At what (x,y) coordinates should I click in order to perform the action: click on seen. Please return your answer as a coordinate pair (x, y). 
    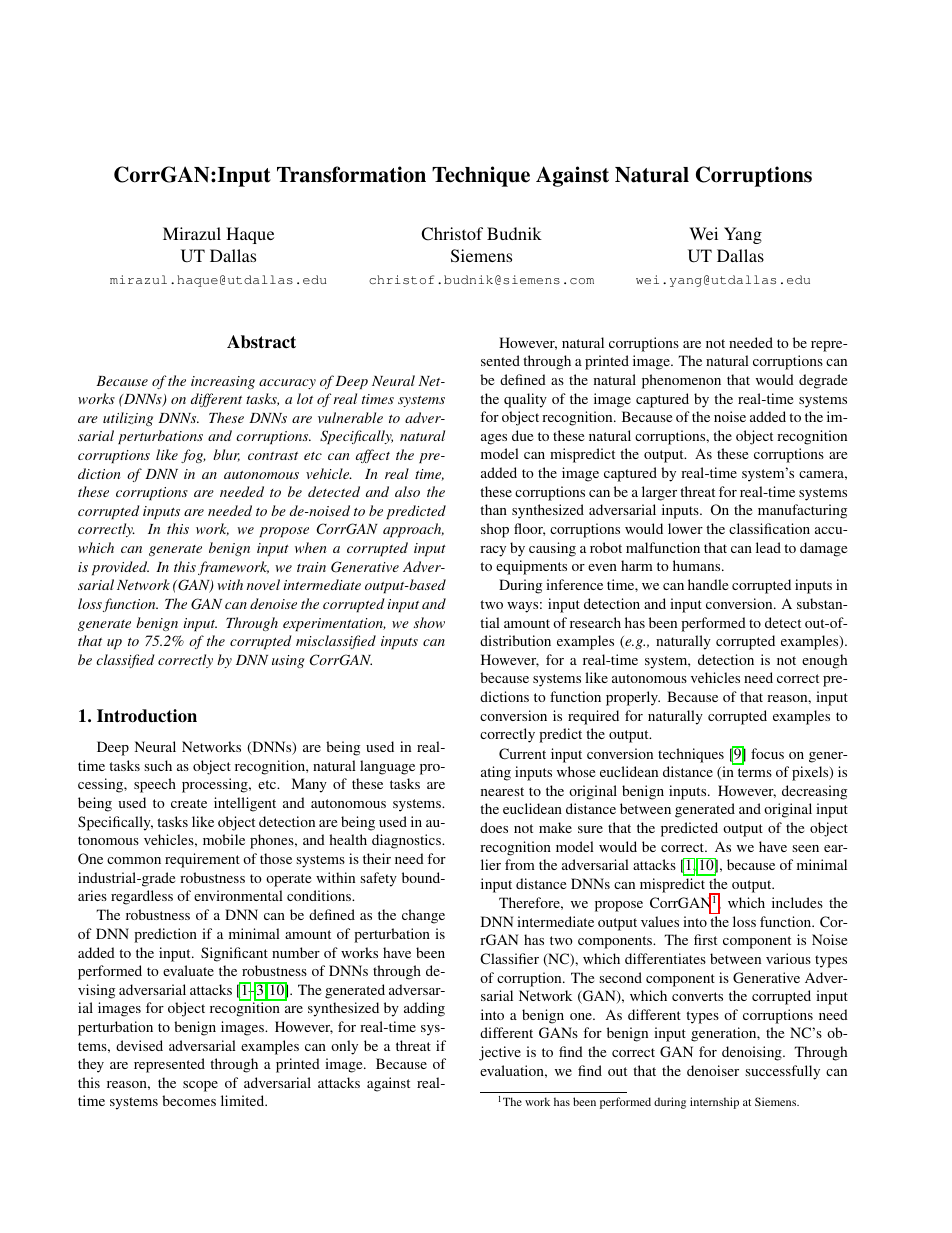
    Looking at the image, I should click on (805, 848).
